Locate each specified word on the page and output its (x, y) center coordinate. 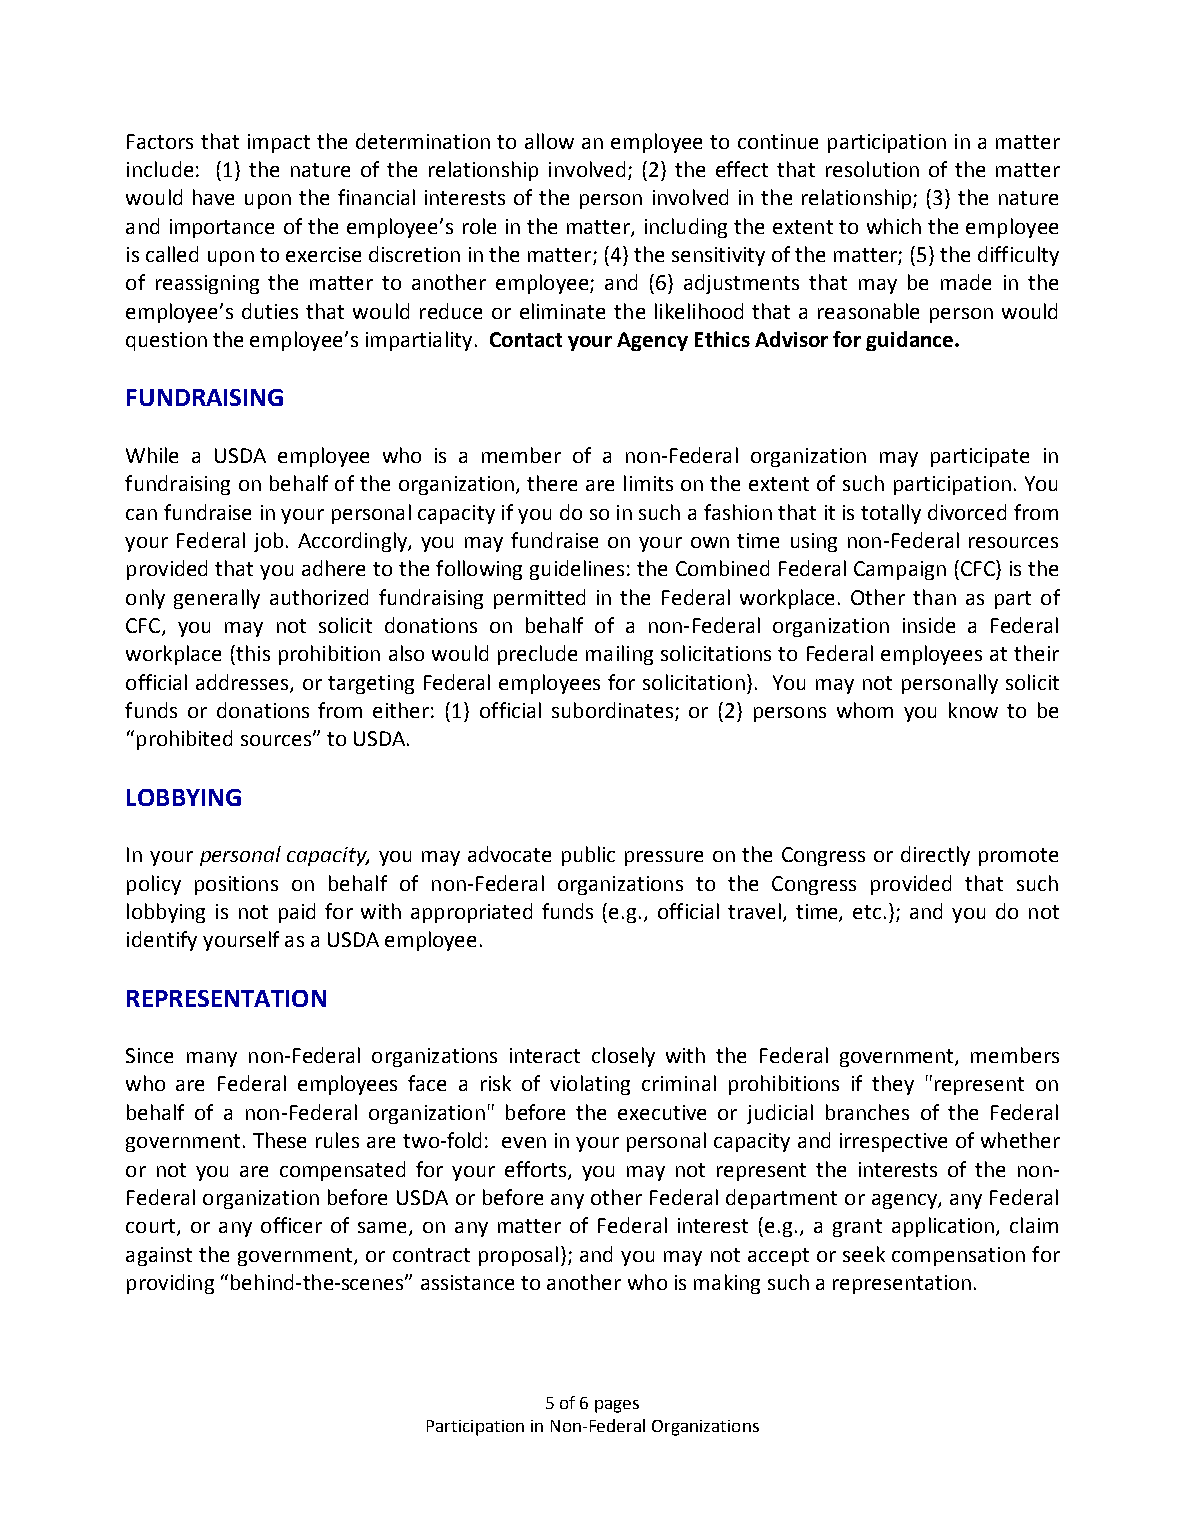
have (213, 197)
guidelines (577, 570)
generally (217, 599)
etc (867, 912)
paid (297, 913)
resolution (872, 169)
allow (549, 141)
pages (617, 1406)
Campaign (900, 570)
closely (623, 1057)
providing (170, 1284)
